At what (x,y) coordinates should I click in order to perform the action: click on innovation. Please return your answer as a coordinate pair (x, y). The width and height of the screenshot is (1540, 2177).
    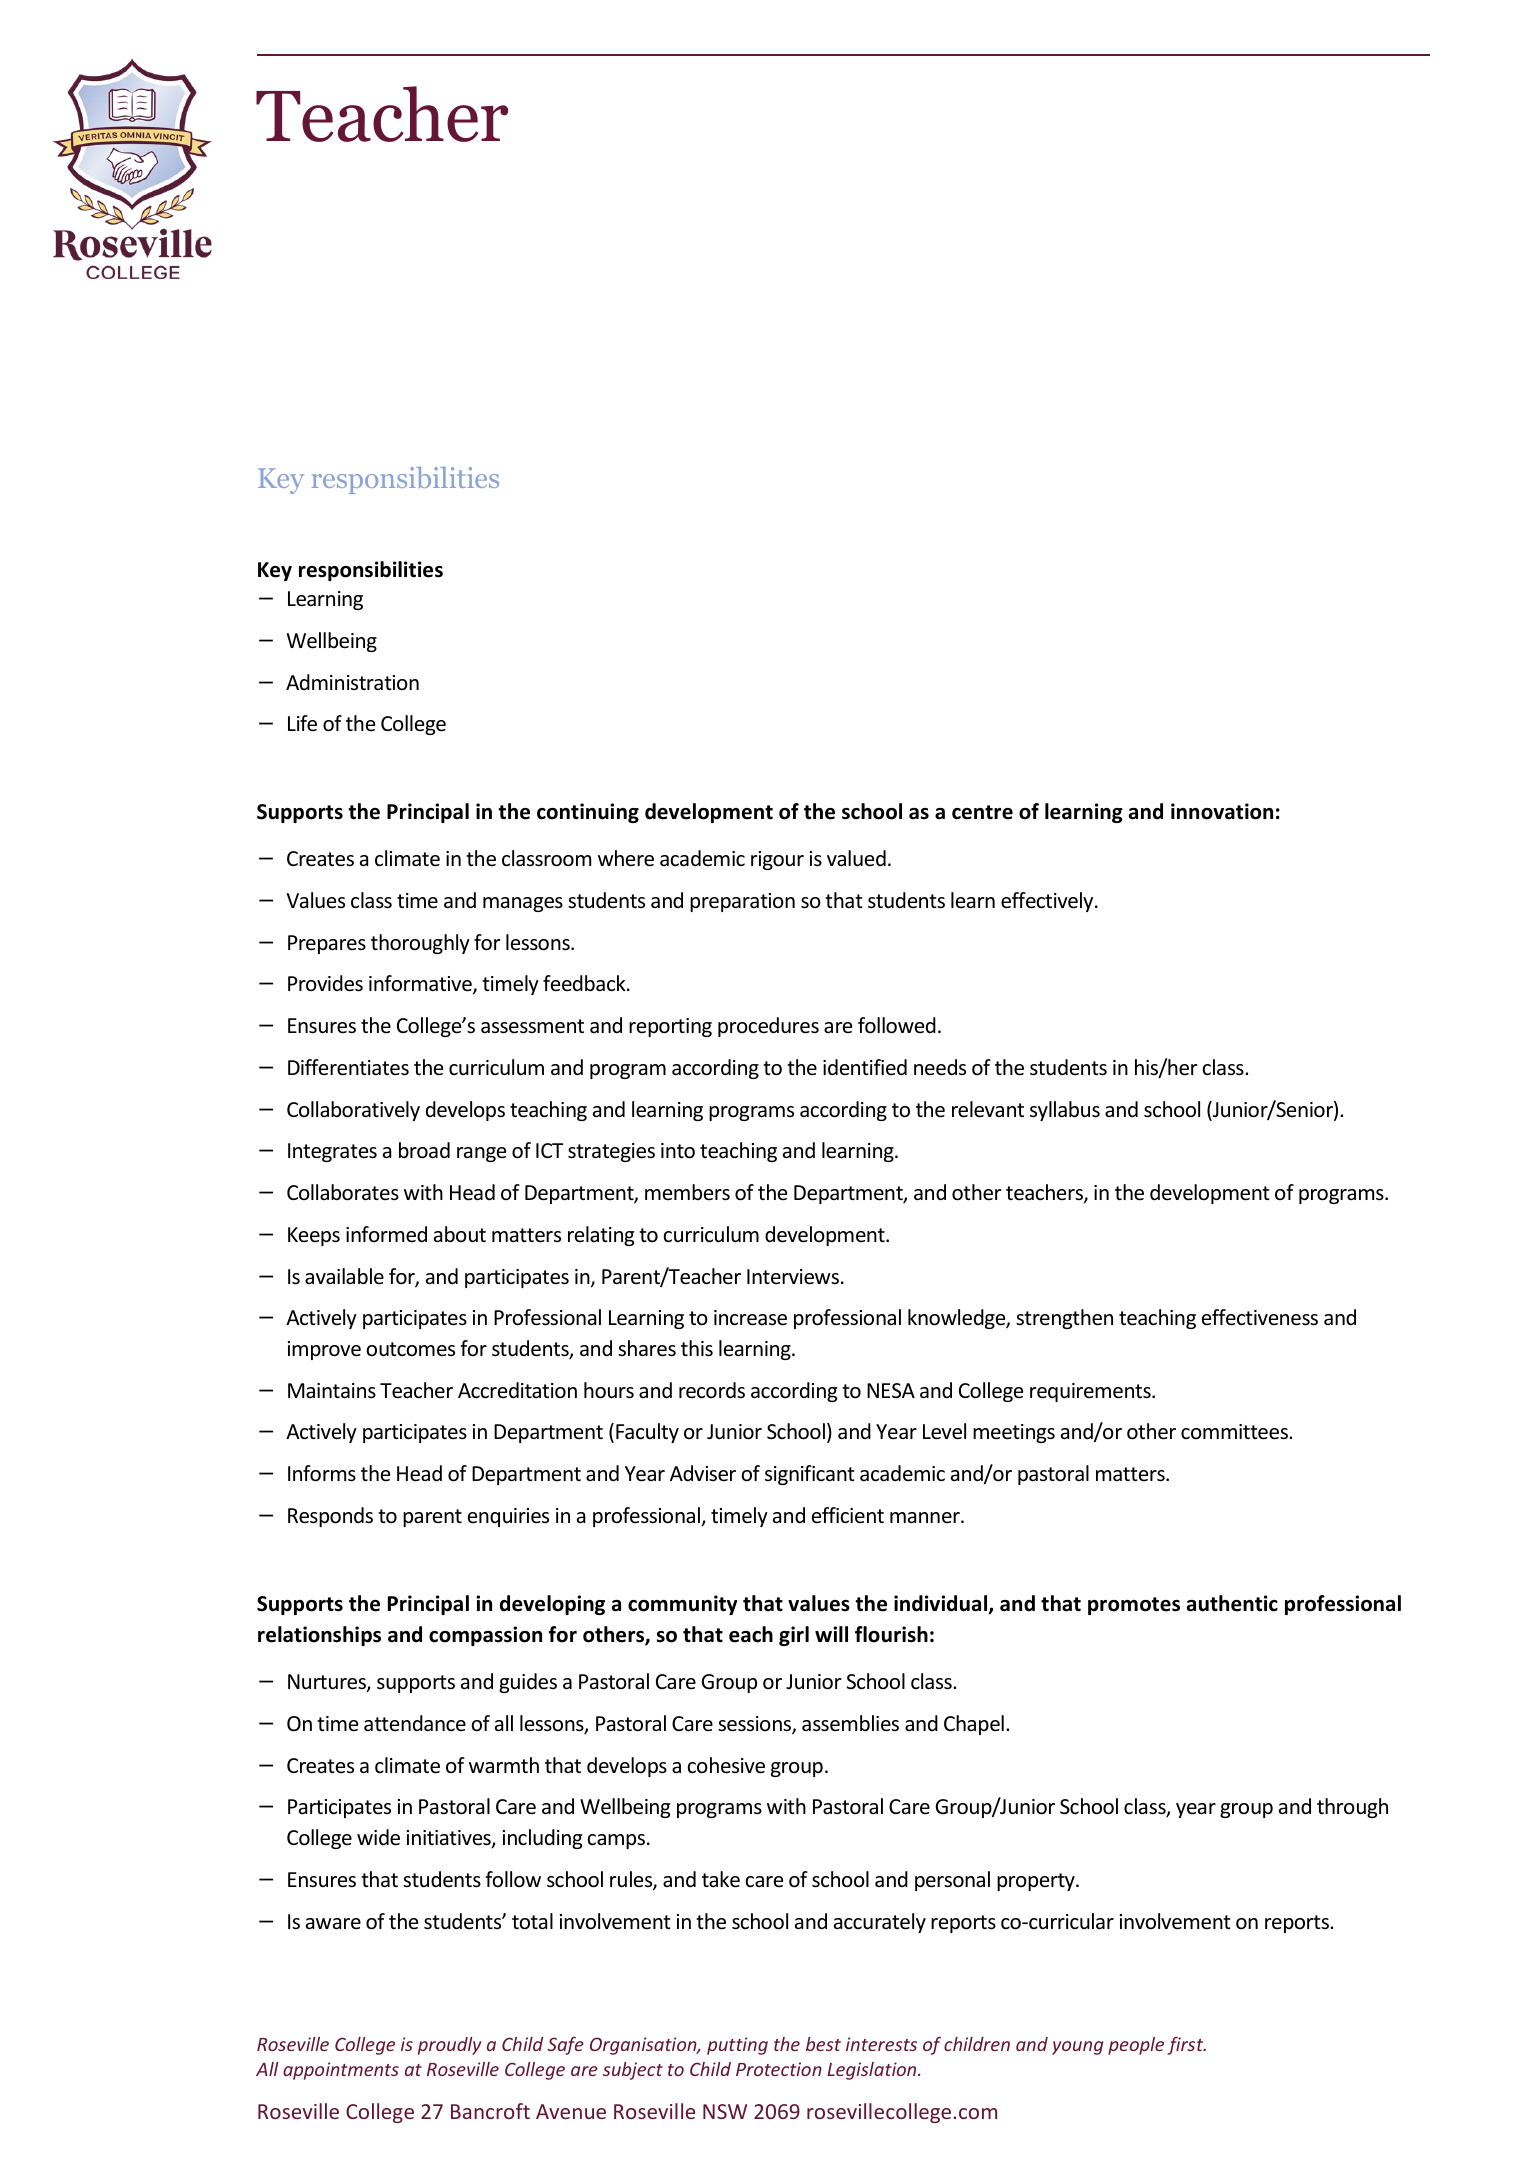
    Looking at the image, I should click on (1222, 811).
